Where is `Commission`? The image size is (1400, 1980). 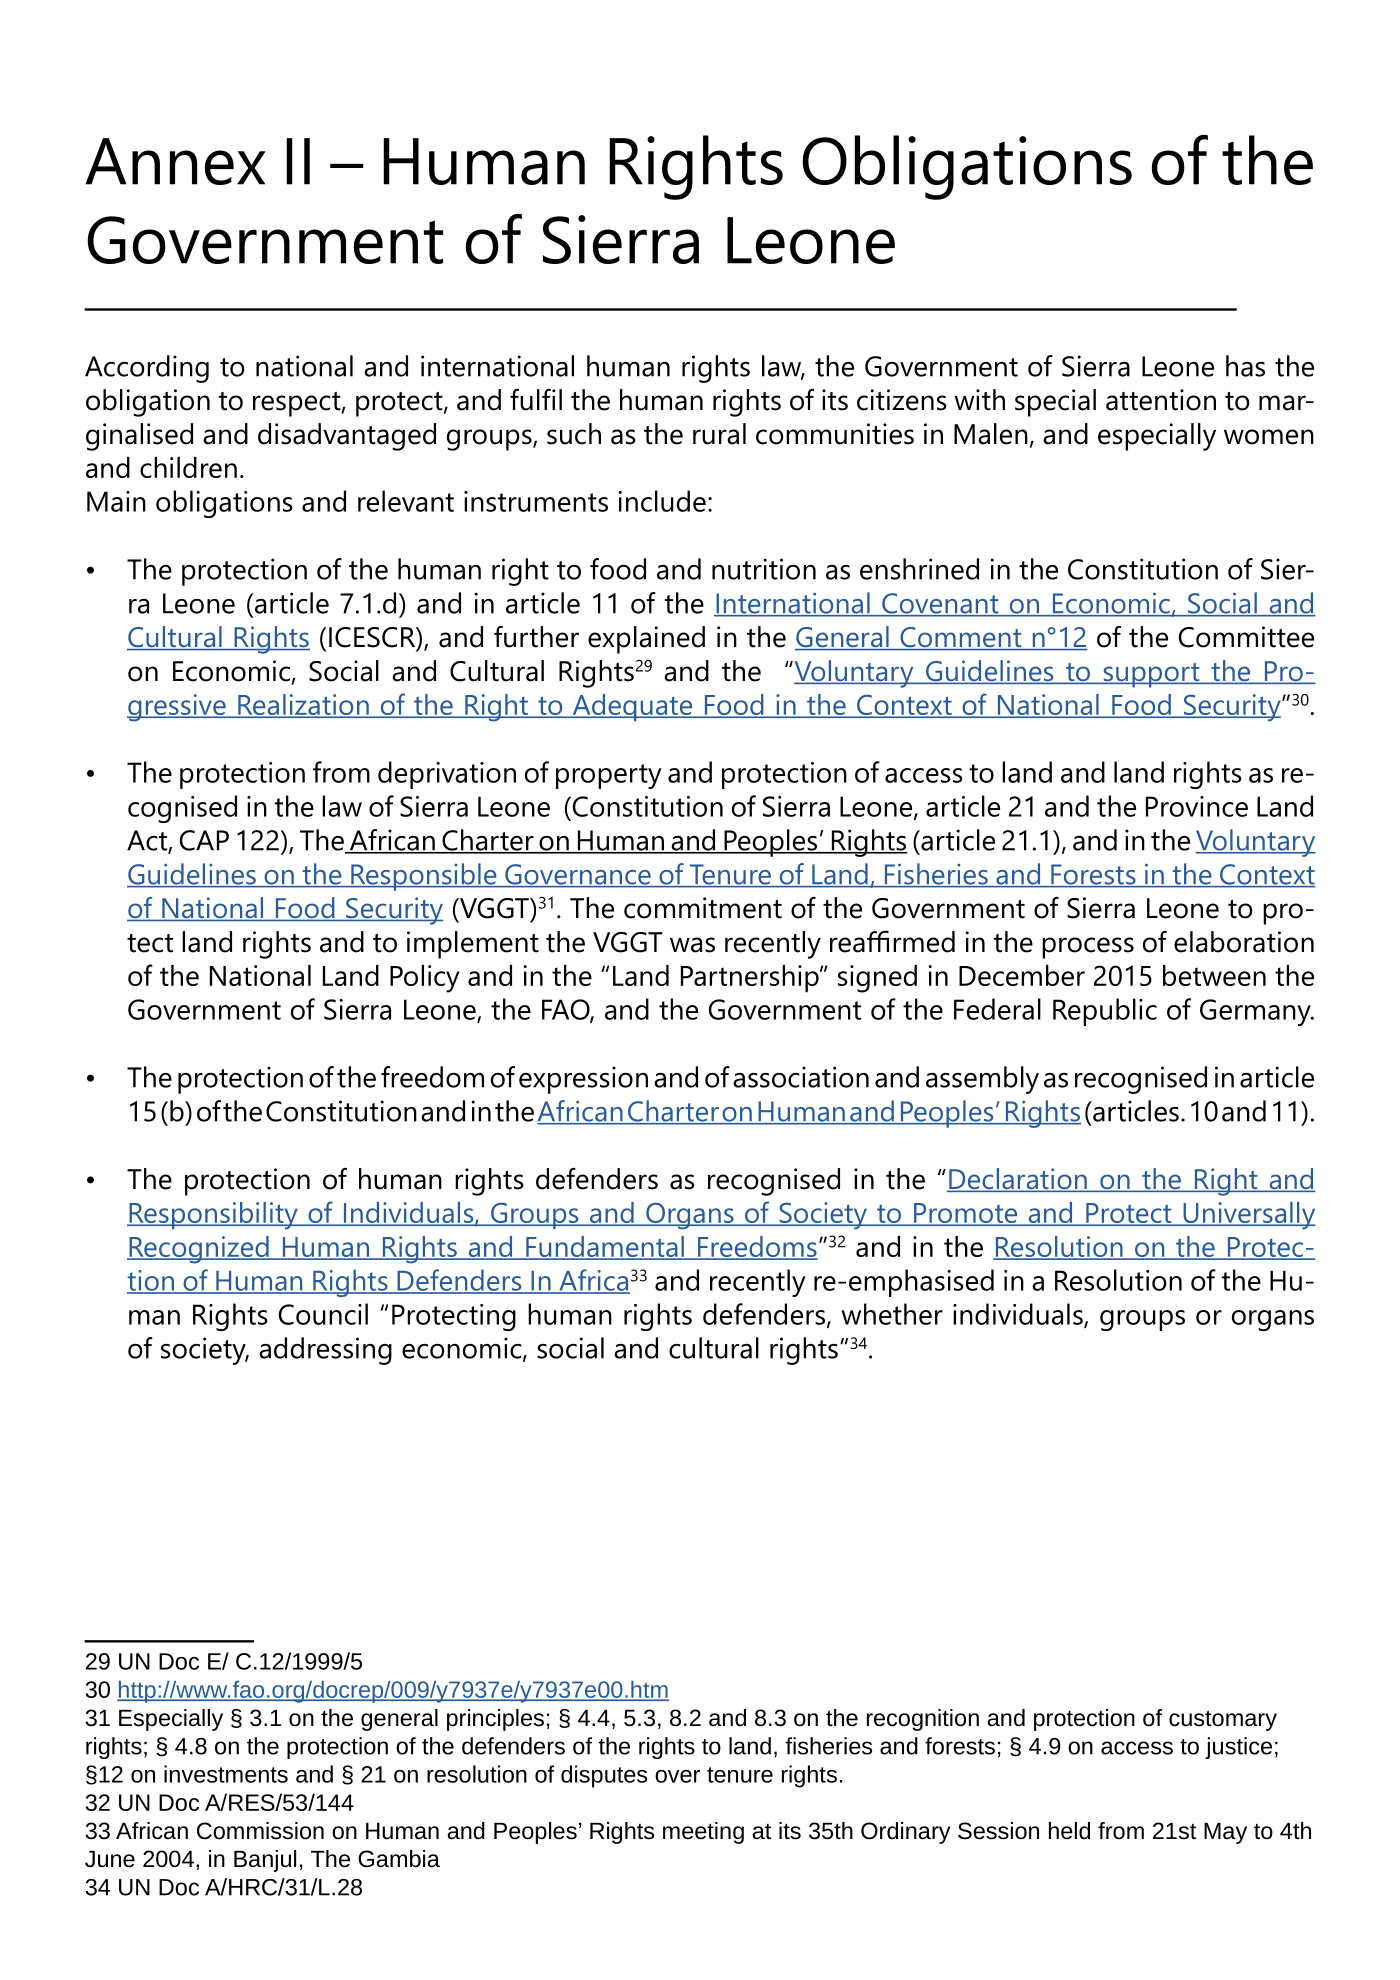 Commission is located at coordinates (260, 1831).
